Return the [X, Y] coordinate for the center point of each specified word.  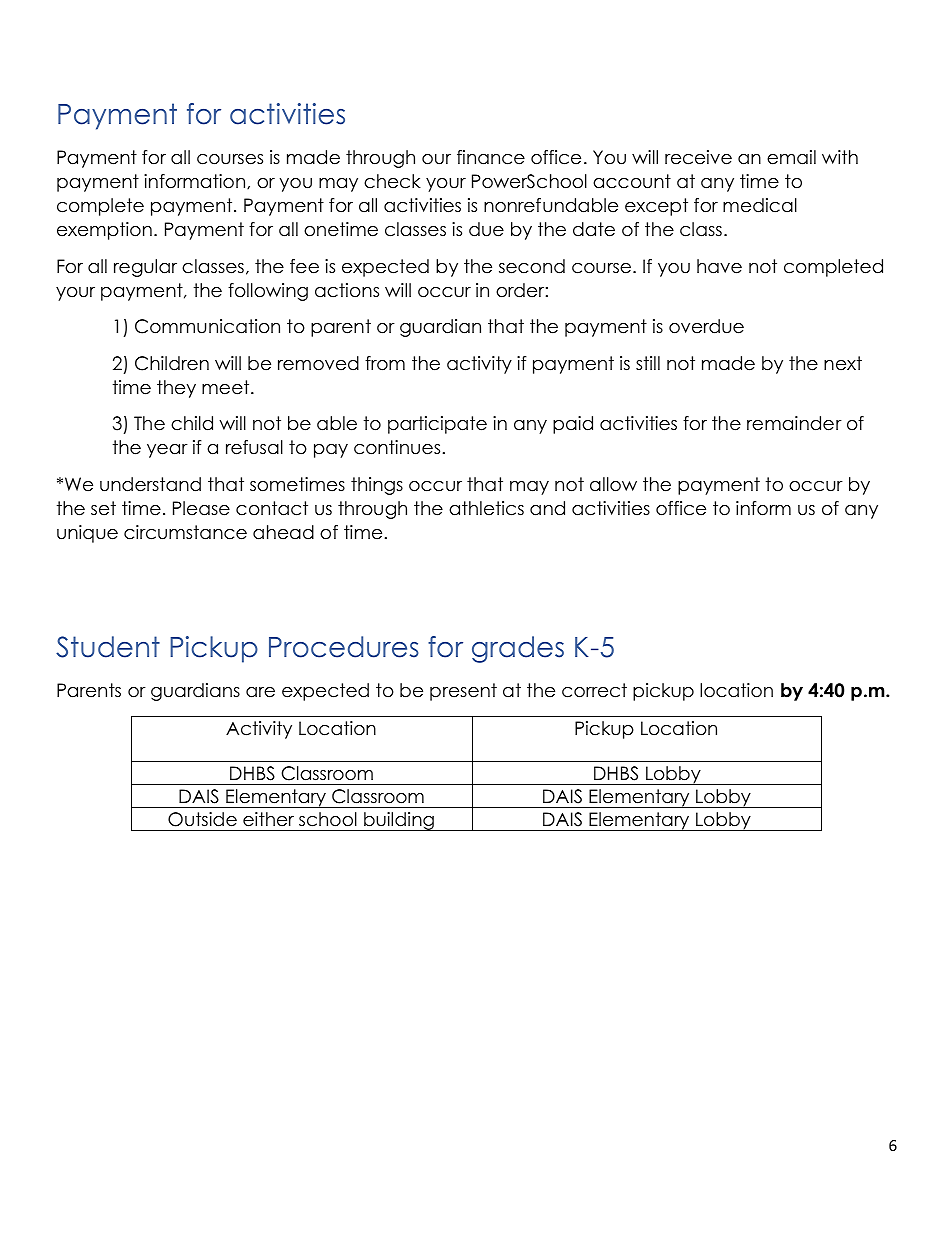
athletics [486, 508]
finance [491, 157]
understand [150, 484]
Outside [202, 819]
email [791, 157]
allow [613, 484]
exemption [104, 231]
